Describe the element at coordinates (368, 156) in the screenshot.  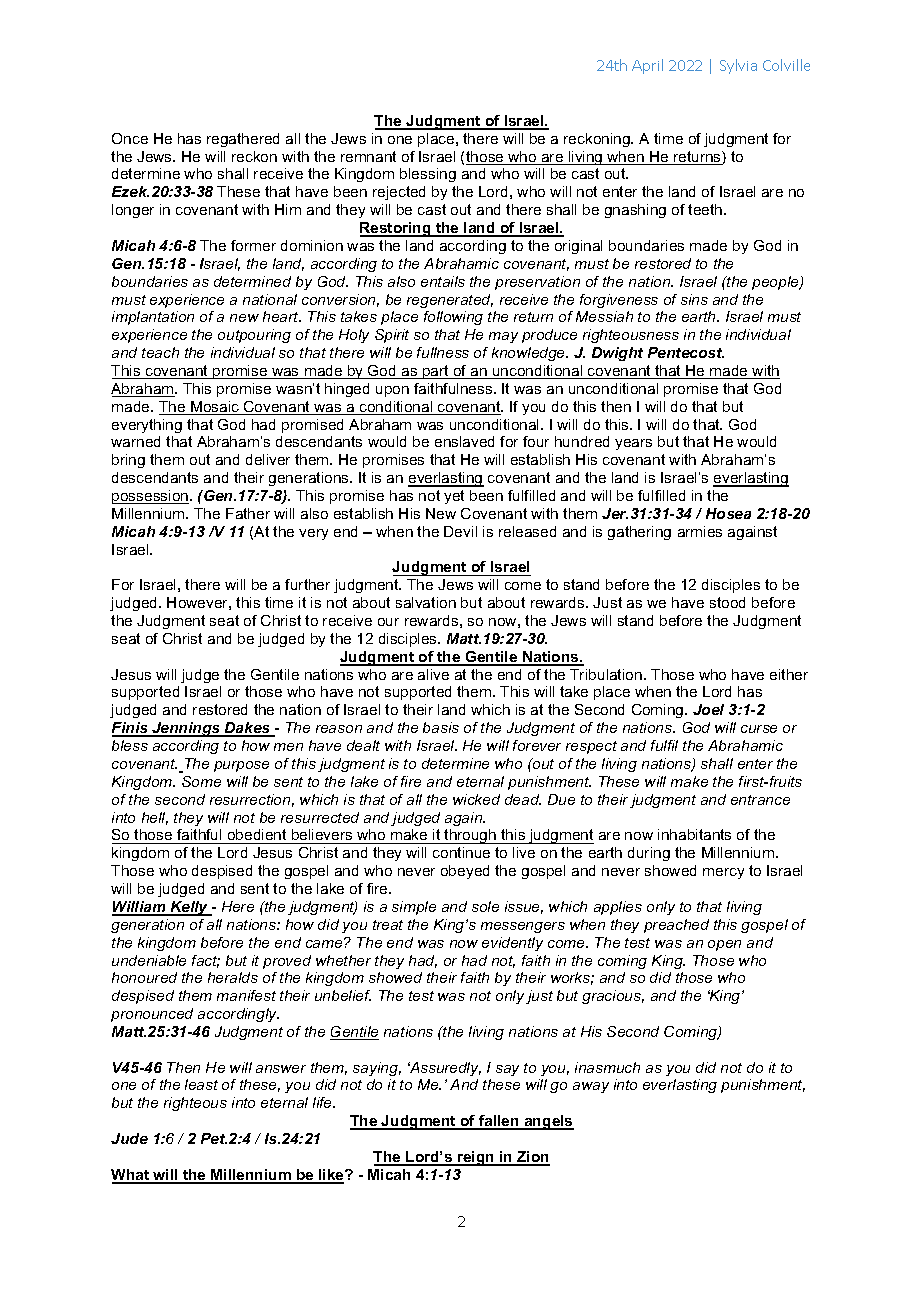
I see `remnant` at that location.
